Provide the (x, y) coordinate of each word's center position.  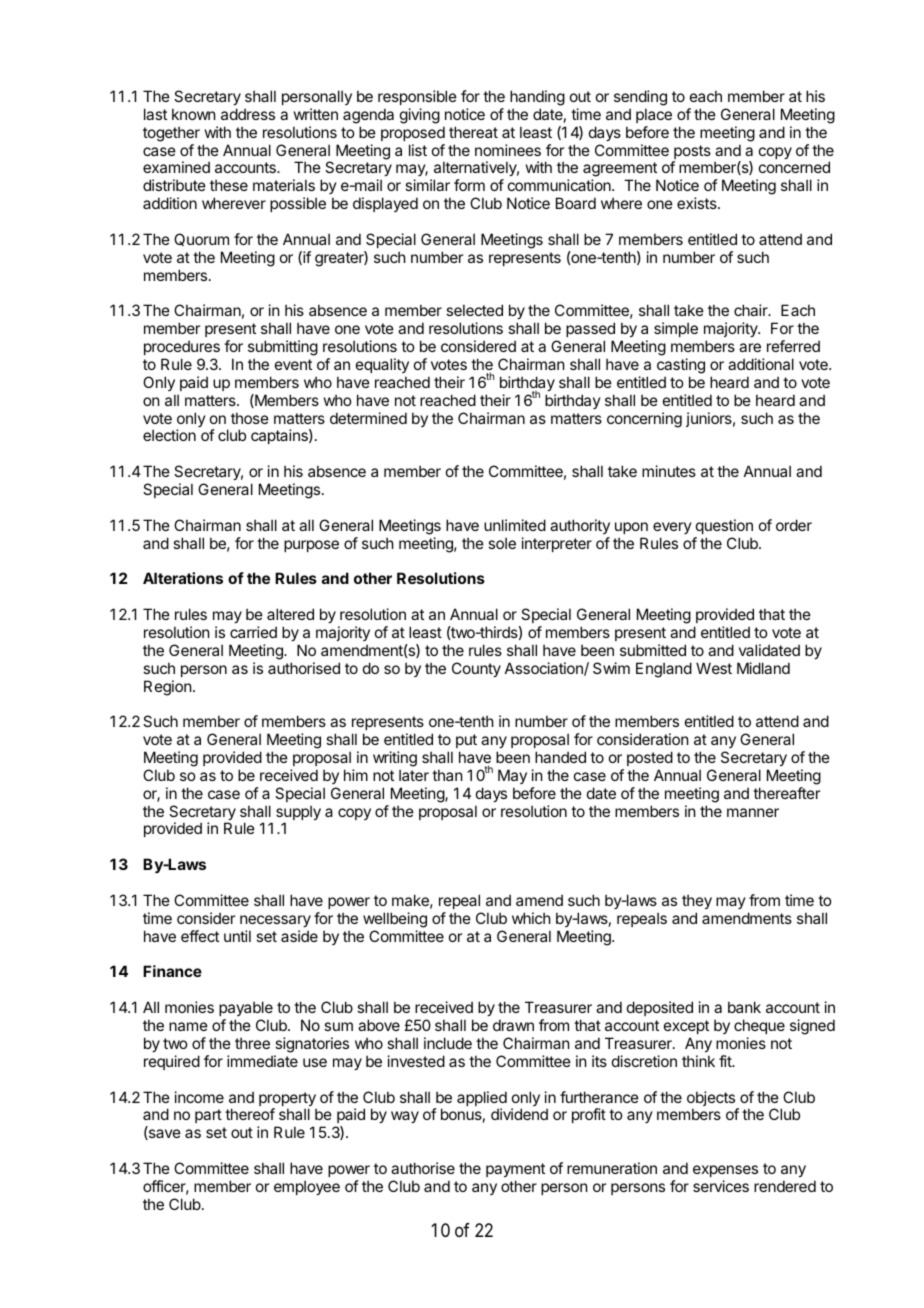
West (714, 668)
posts (691, 153)
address (248, 114)
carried (253, 632)
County (476, 669)
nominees (508, 150)
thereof (250, 1114)
